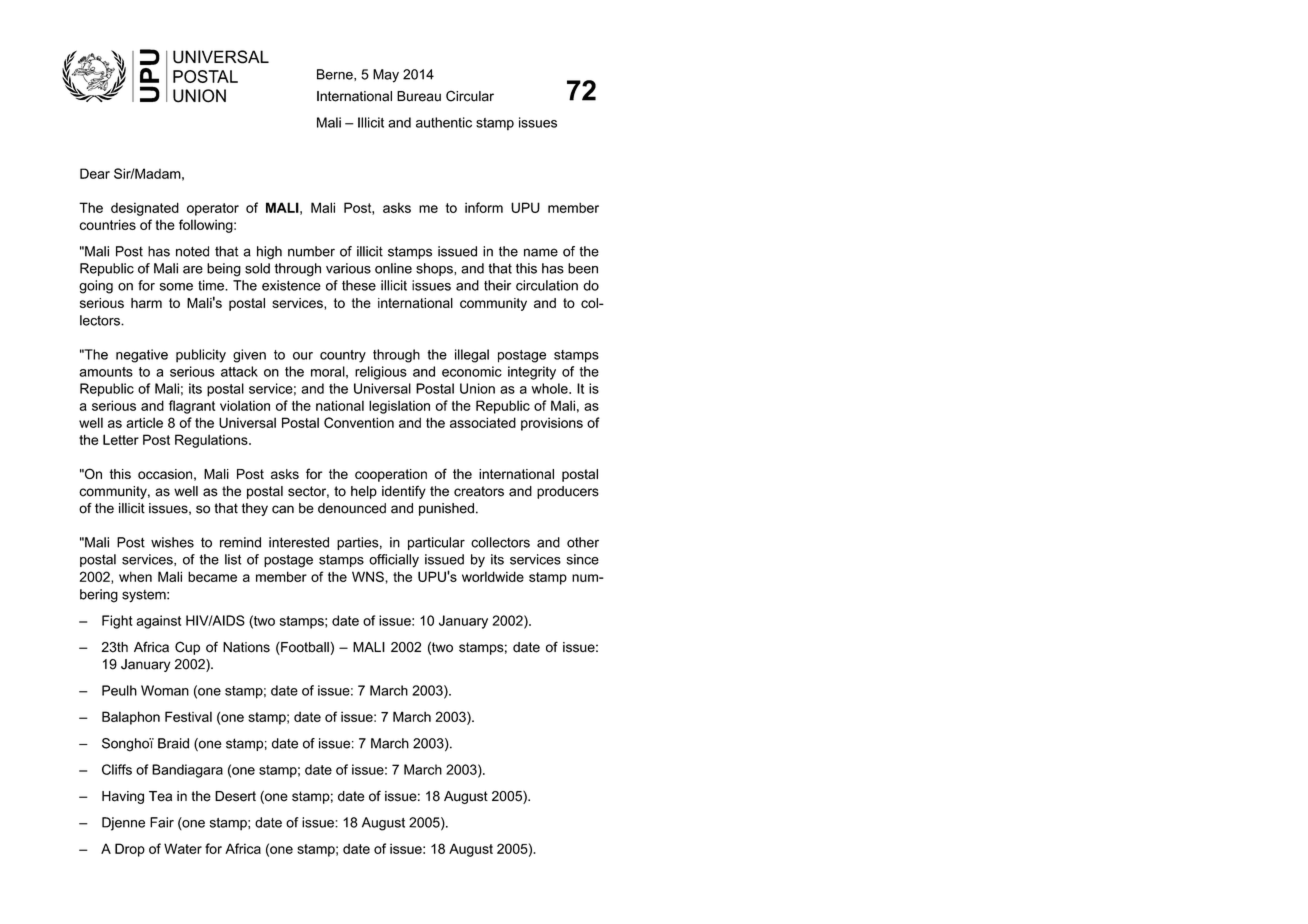 This image has height=924, width=1308. What do you see at coordinates (235, 796) in the image?
I see `Desert` at bounding box center [235, 796].
